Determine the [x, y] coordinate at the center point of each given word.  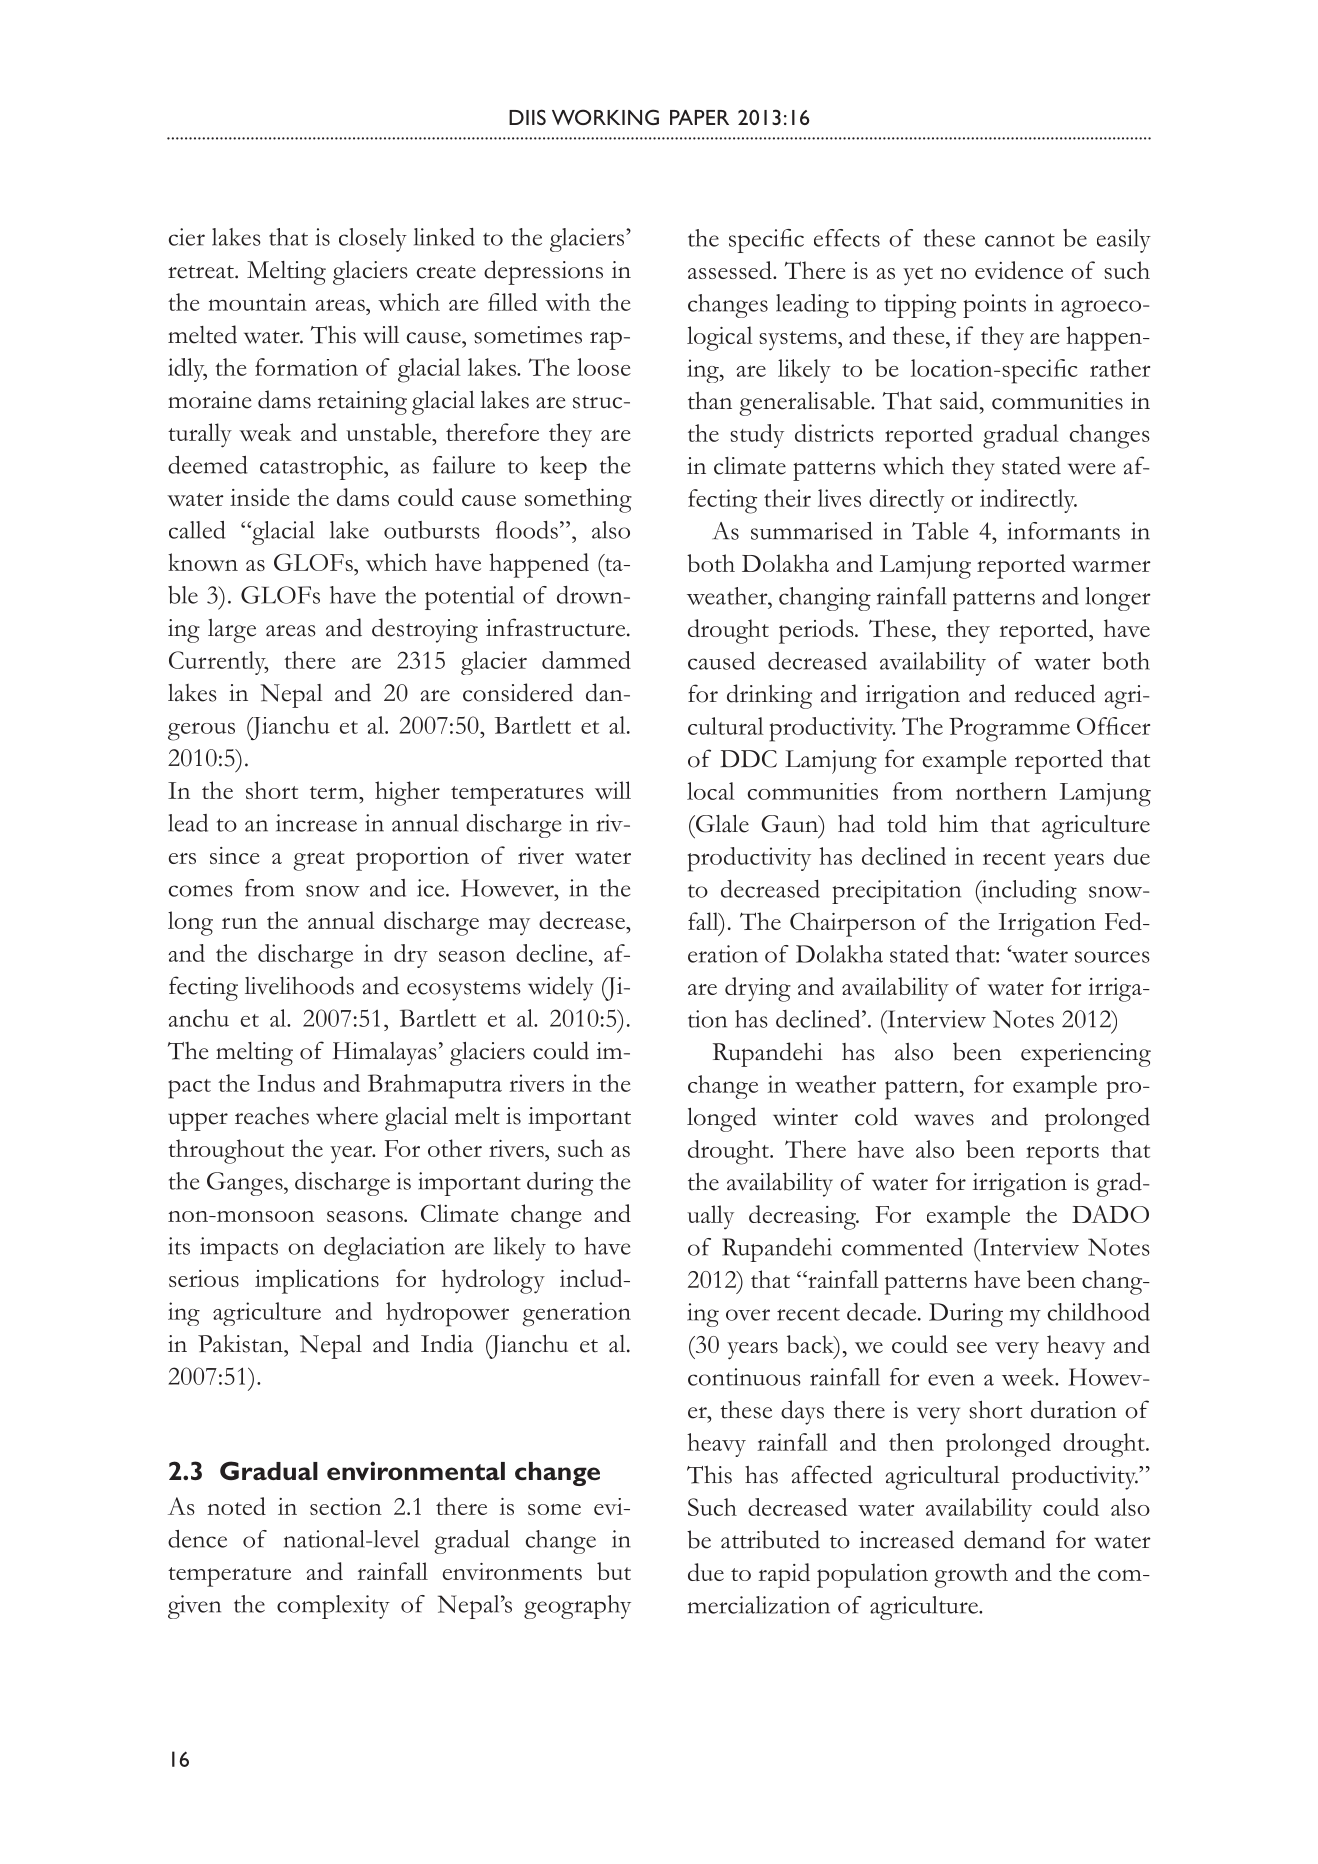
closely [373, 240]
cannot [1020, 240]
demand [1004, 1539]
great [319, 861]
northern [1001, 791]
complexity [333, 1607]
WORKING [605, 117]
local [711, 791]
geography [577, 1607]
